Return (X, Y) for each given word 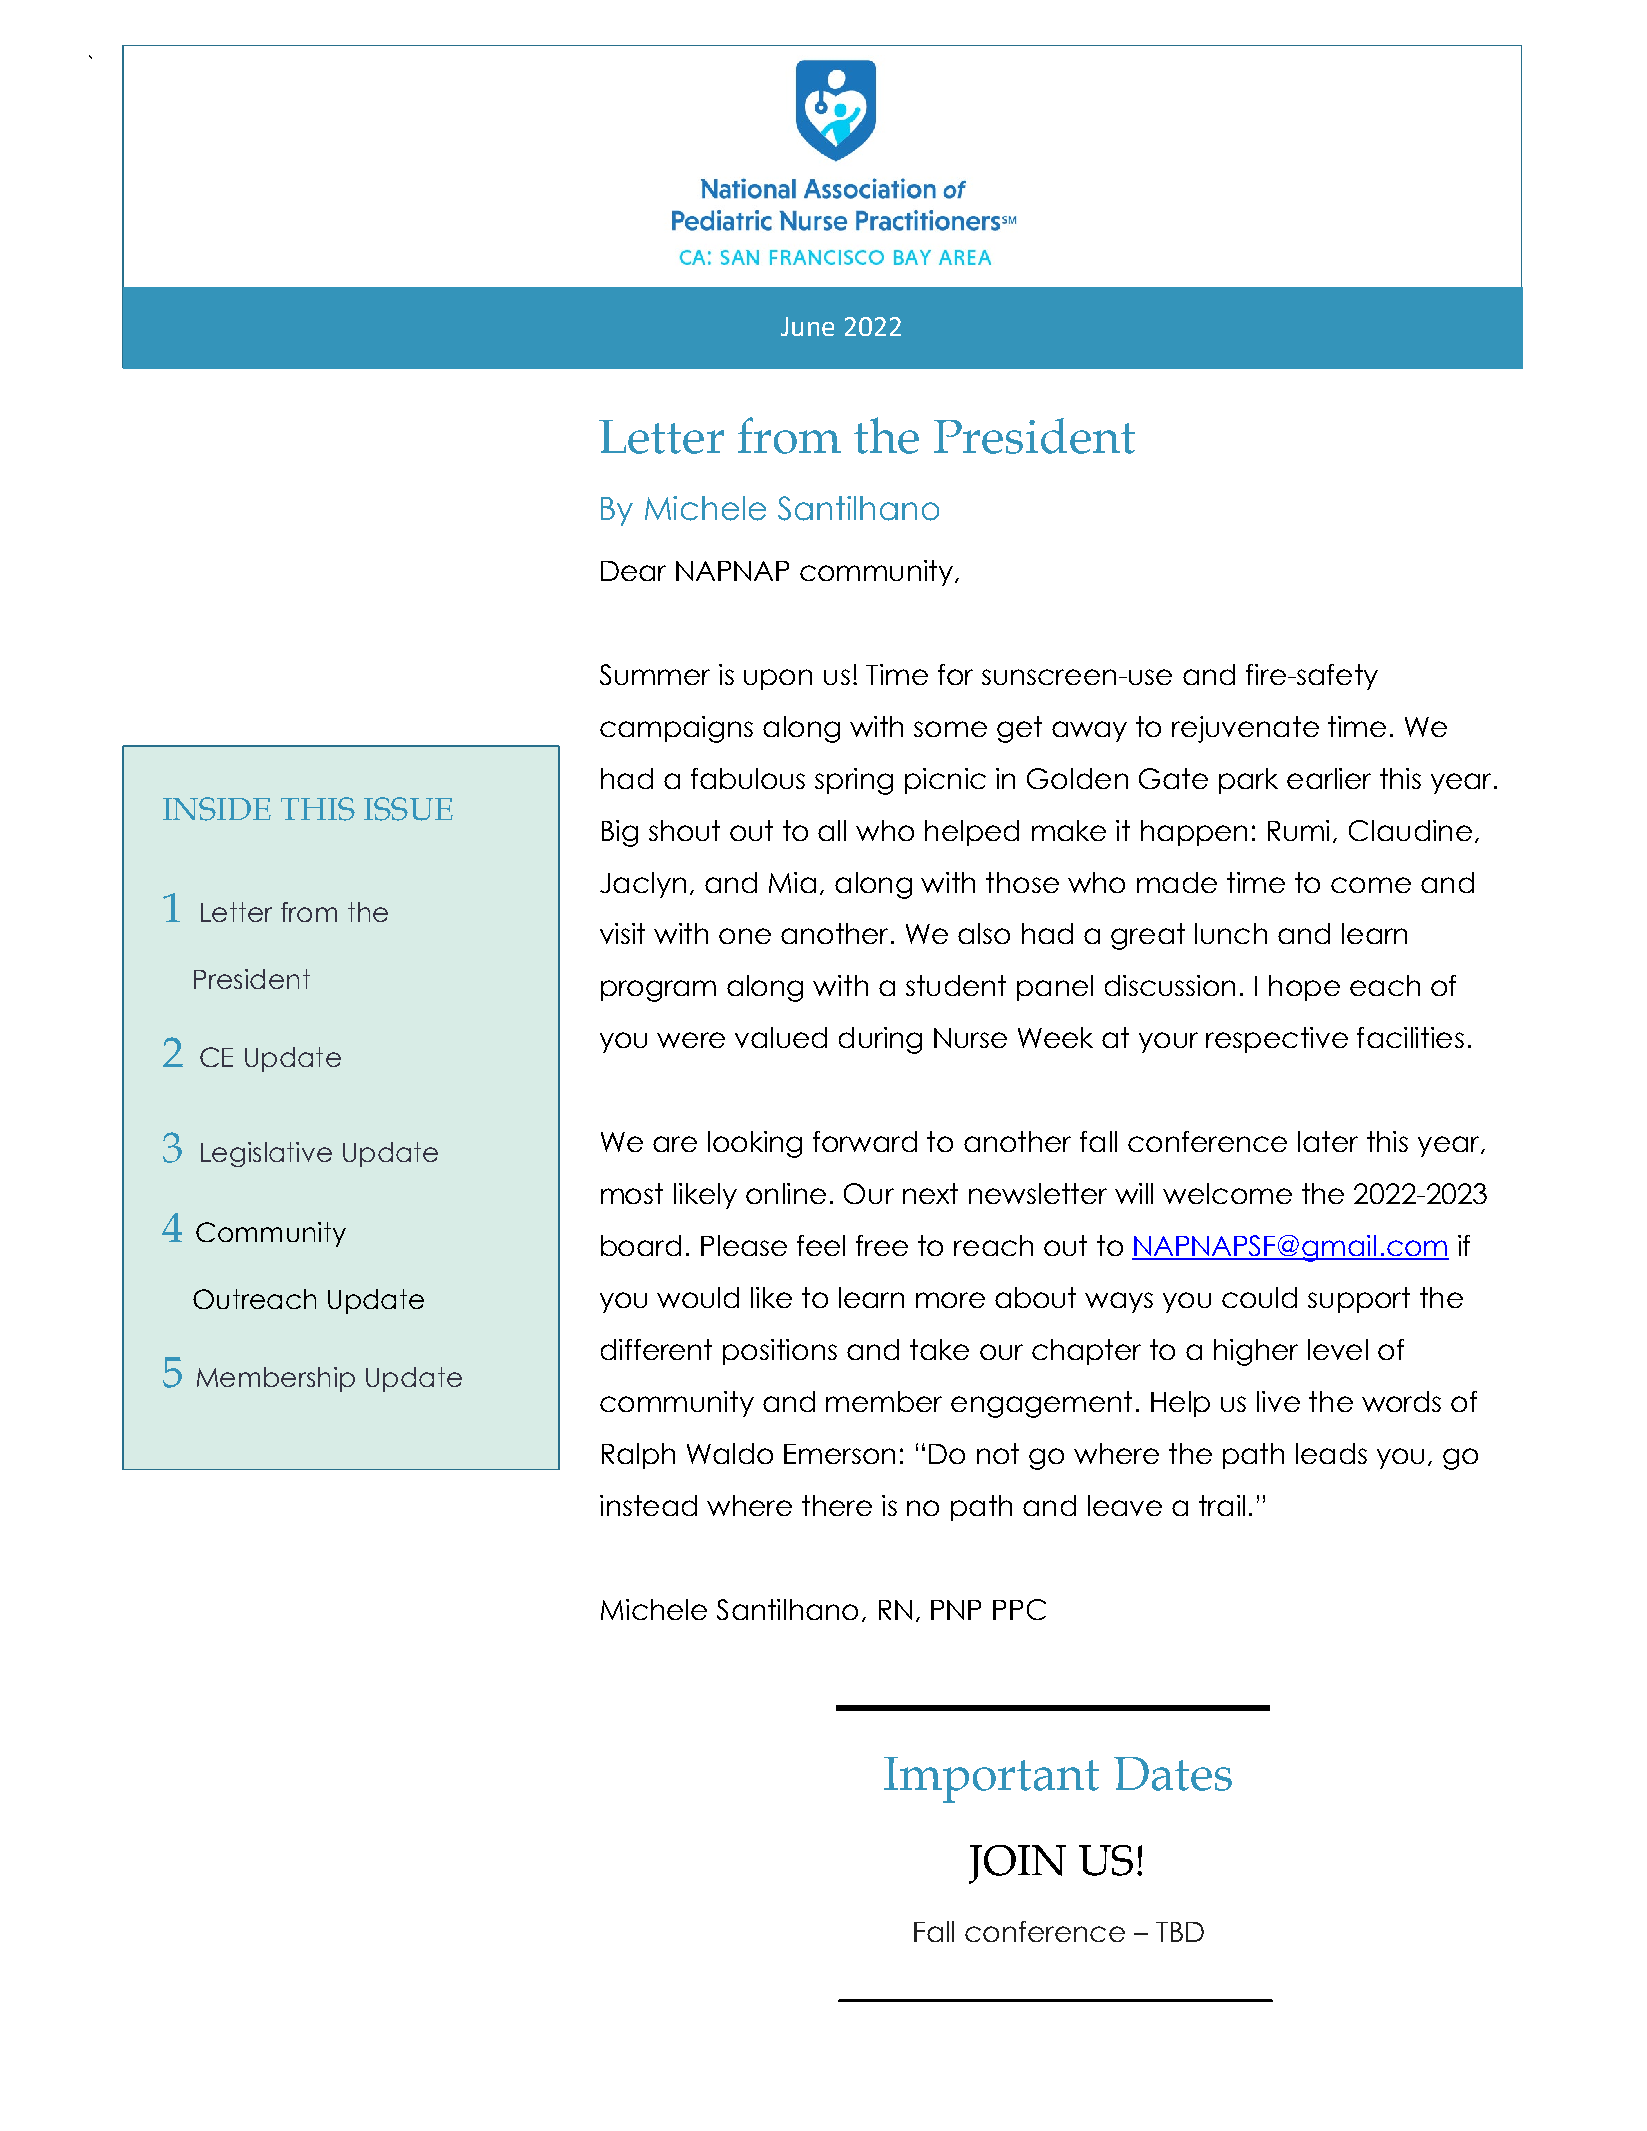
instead (648, 1505)
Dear (633, 571)
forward (865, 1141)
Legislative (266, 1154)
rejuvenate (1245, 729)
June (807, 326)
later (1328, 1141)
